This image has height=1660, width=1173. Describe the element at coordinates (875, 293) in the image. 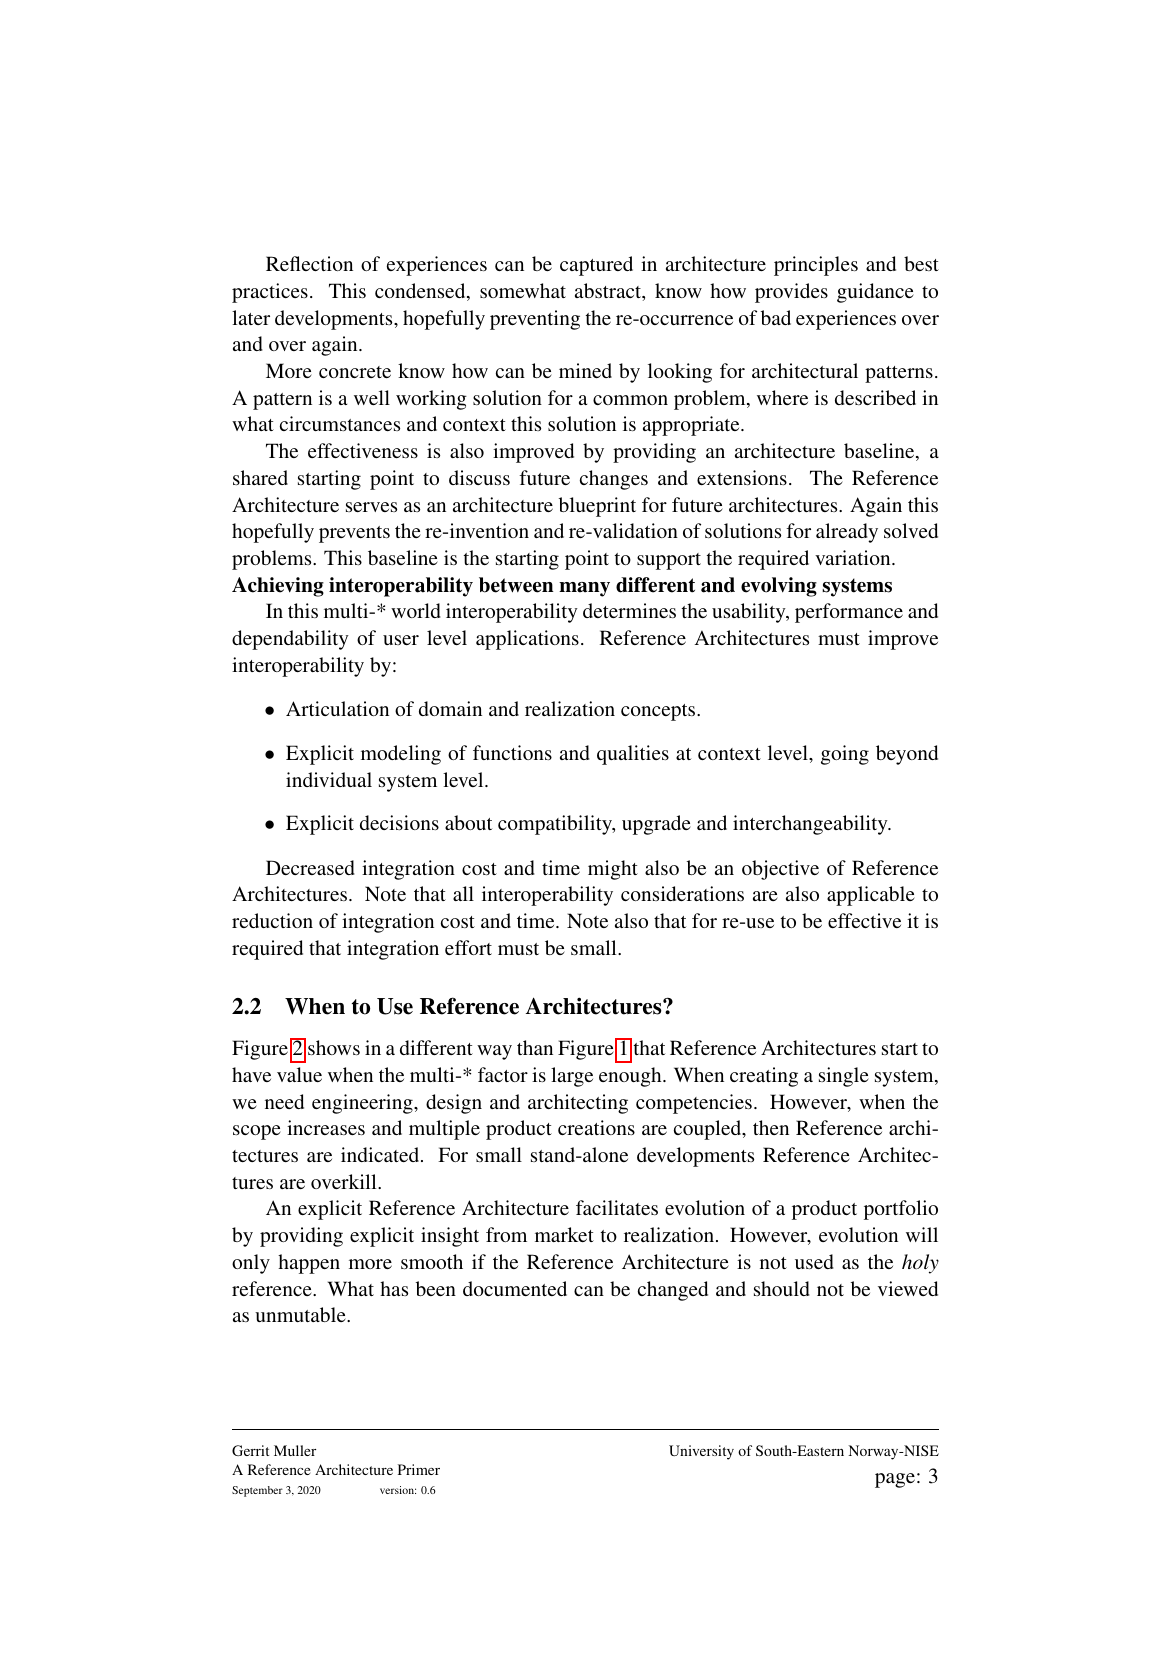

I see `guidance` at that location.
